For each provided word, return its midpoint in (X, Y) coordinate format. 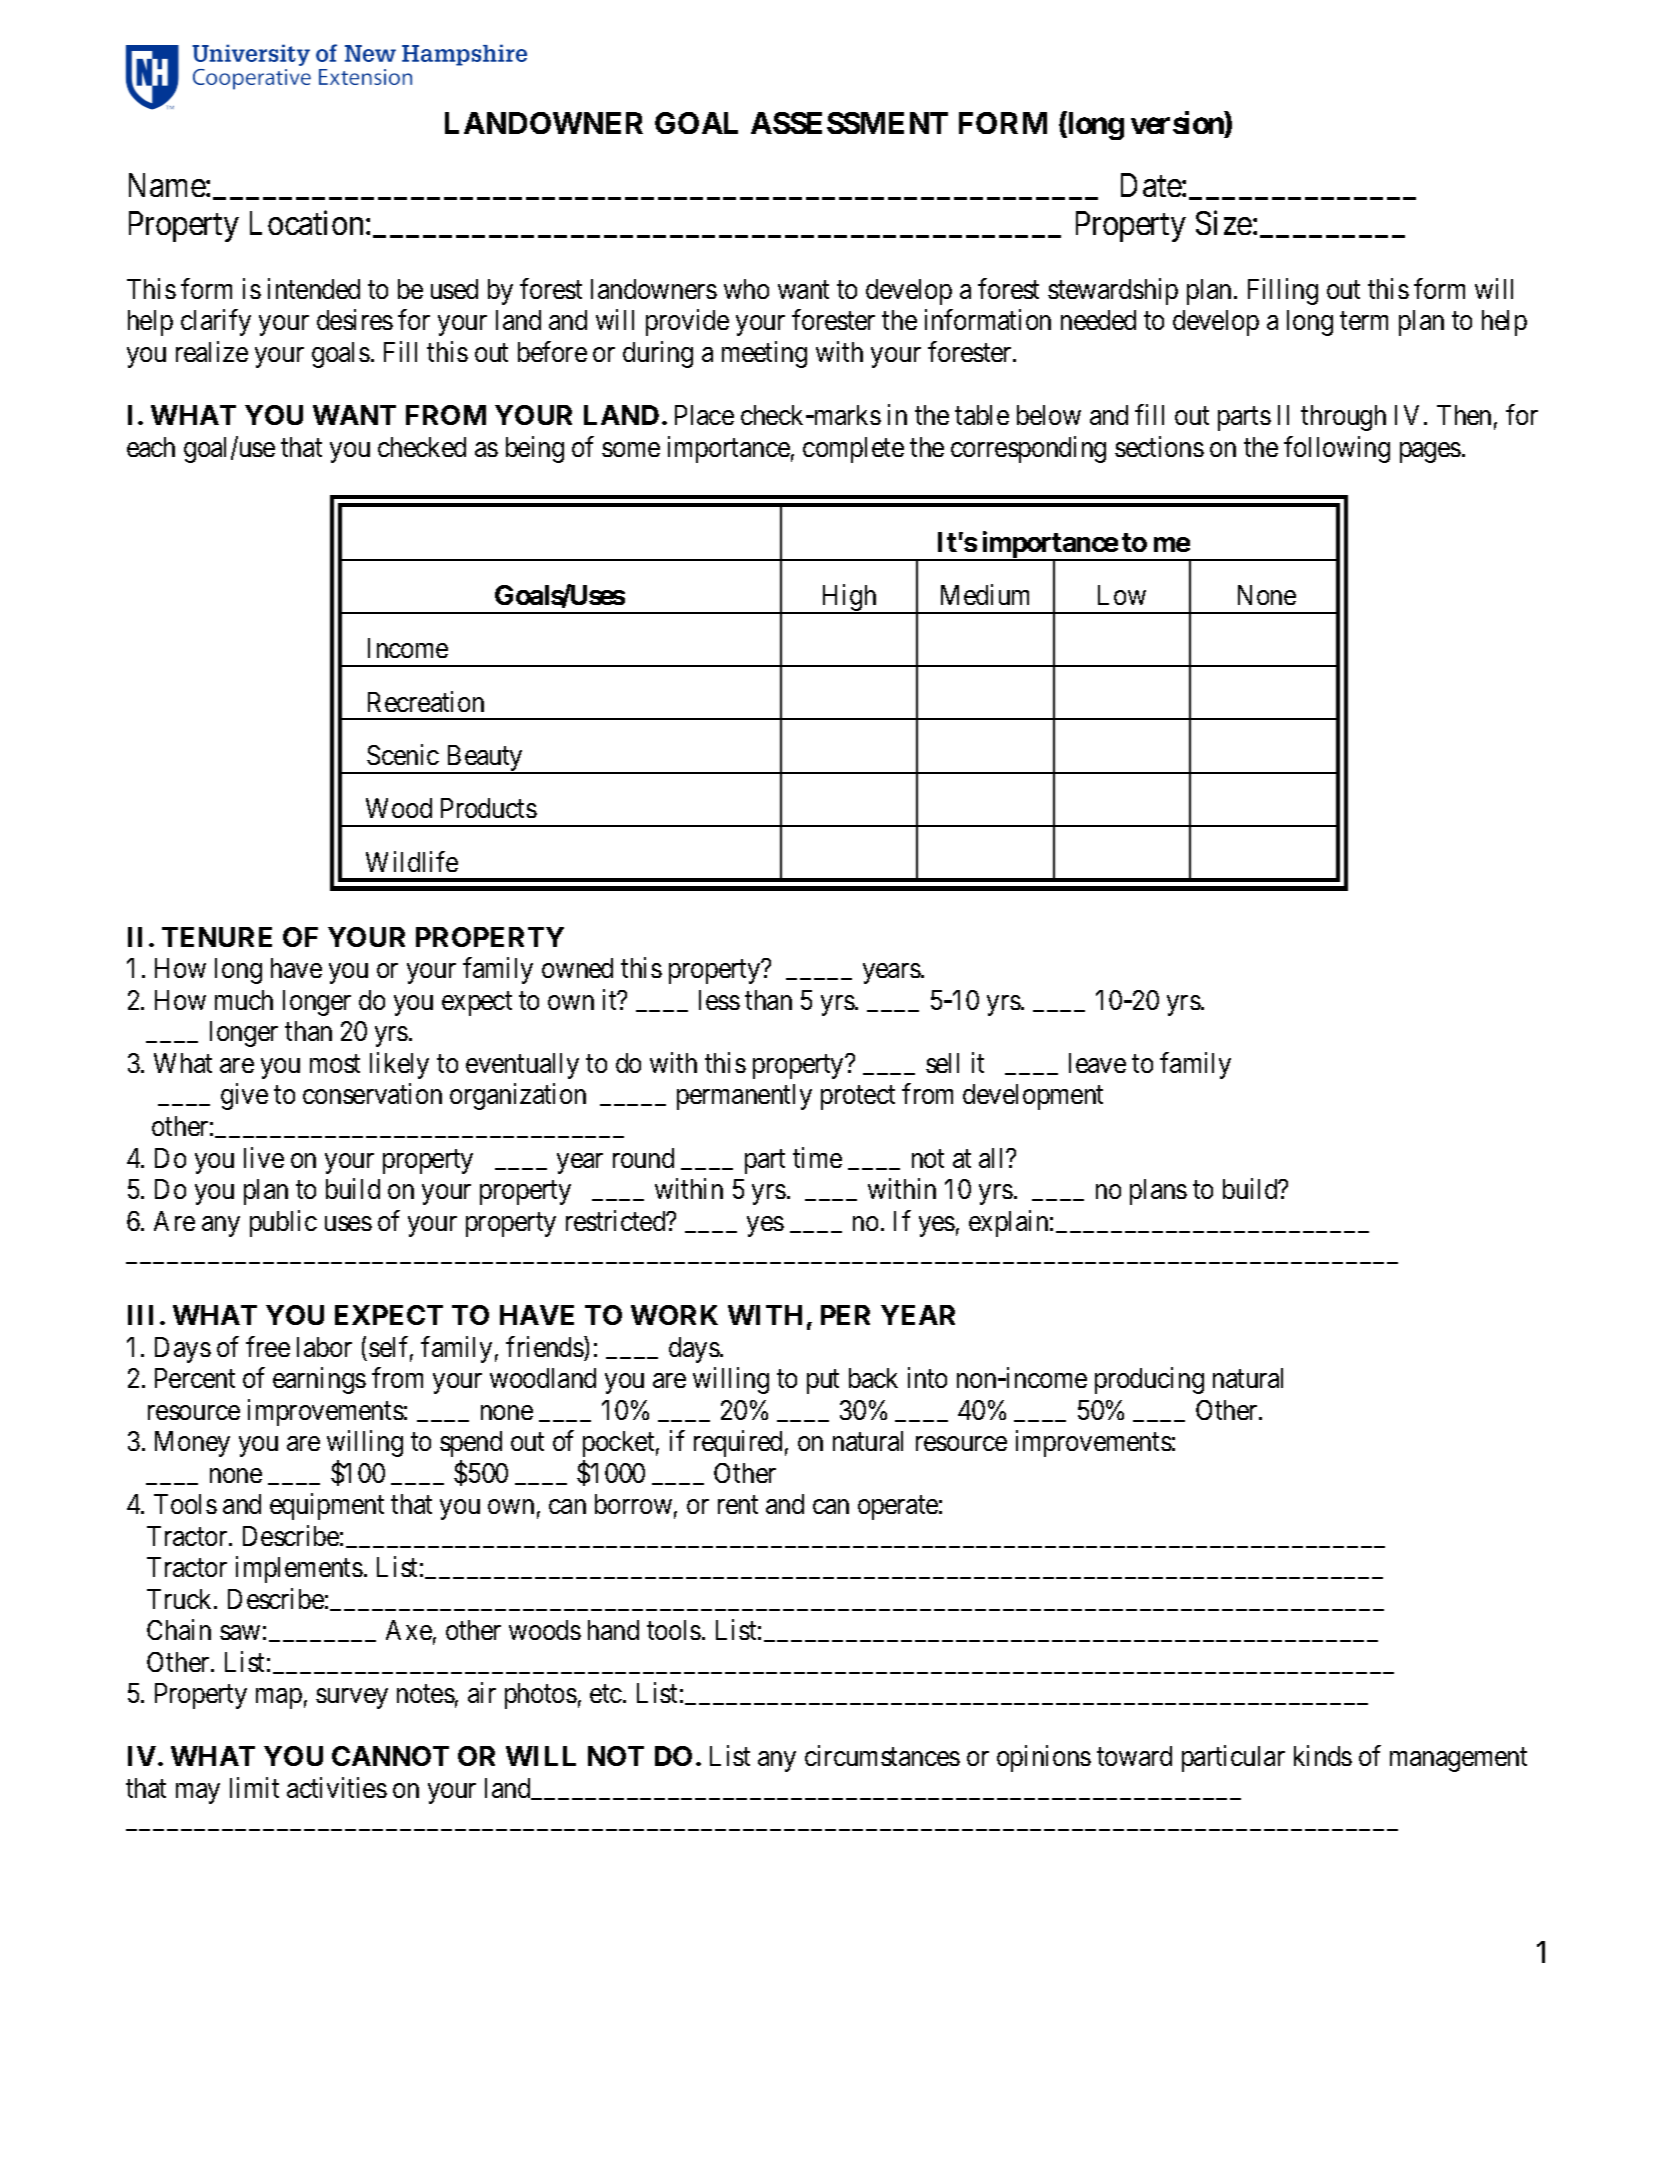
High (849, 599)
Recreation (426, 701)
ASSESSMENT (849, 123)
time (817, 1157)
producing (1149, 1380)
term (1364, 321)
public (283, 1223)
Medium (985, 594)
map (279, 1699)
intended (314, 288)
